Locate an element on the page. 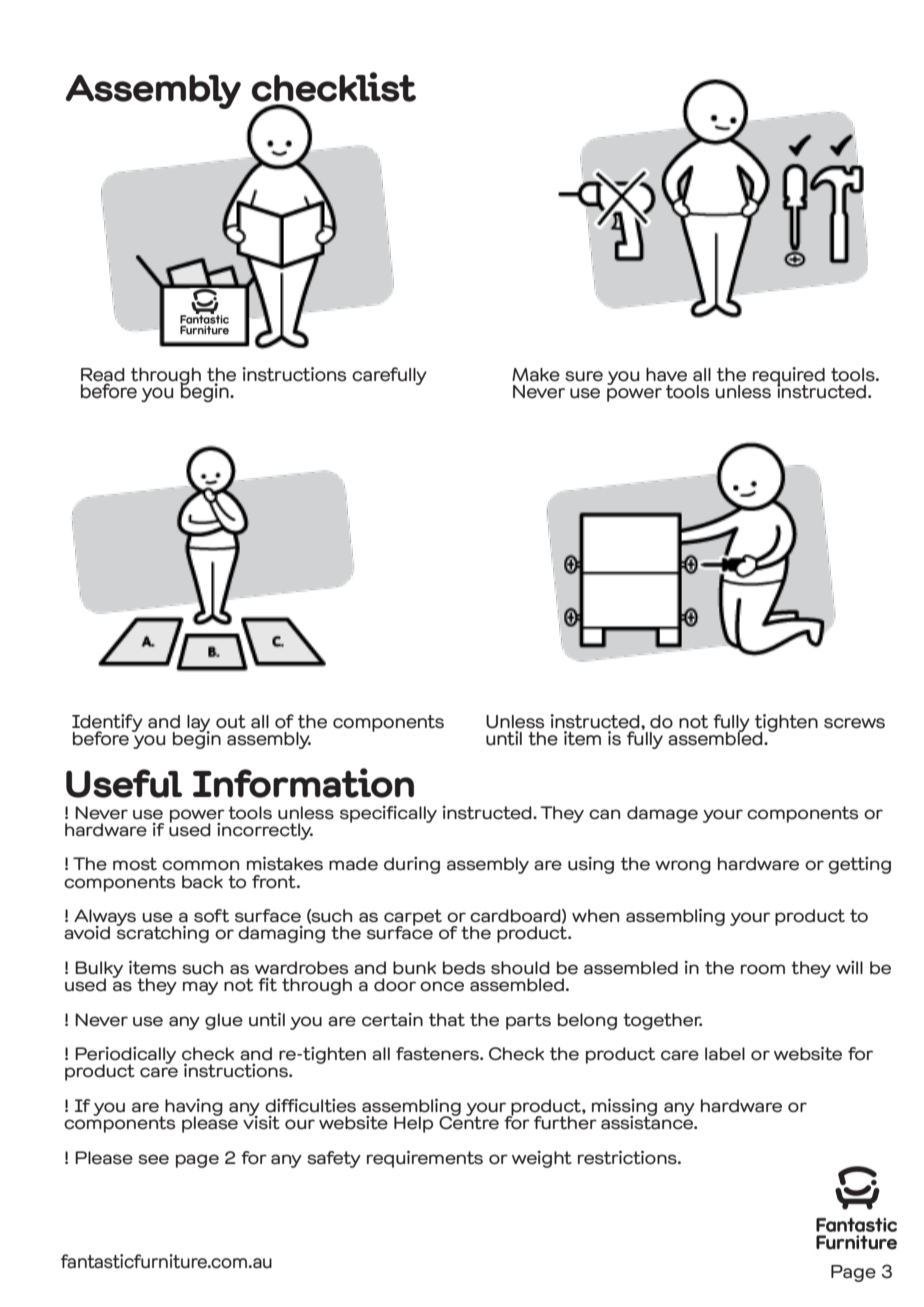 This document has width=924, height=1307. Make is located at coordinates (536, 375).
